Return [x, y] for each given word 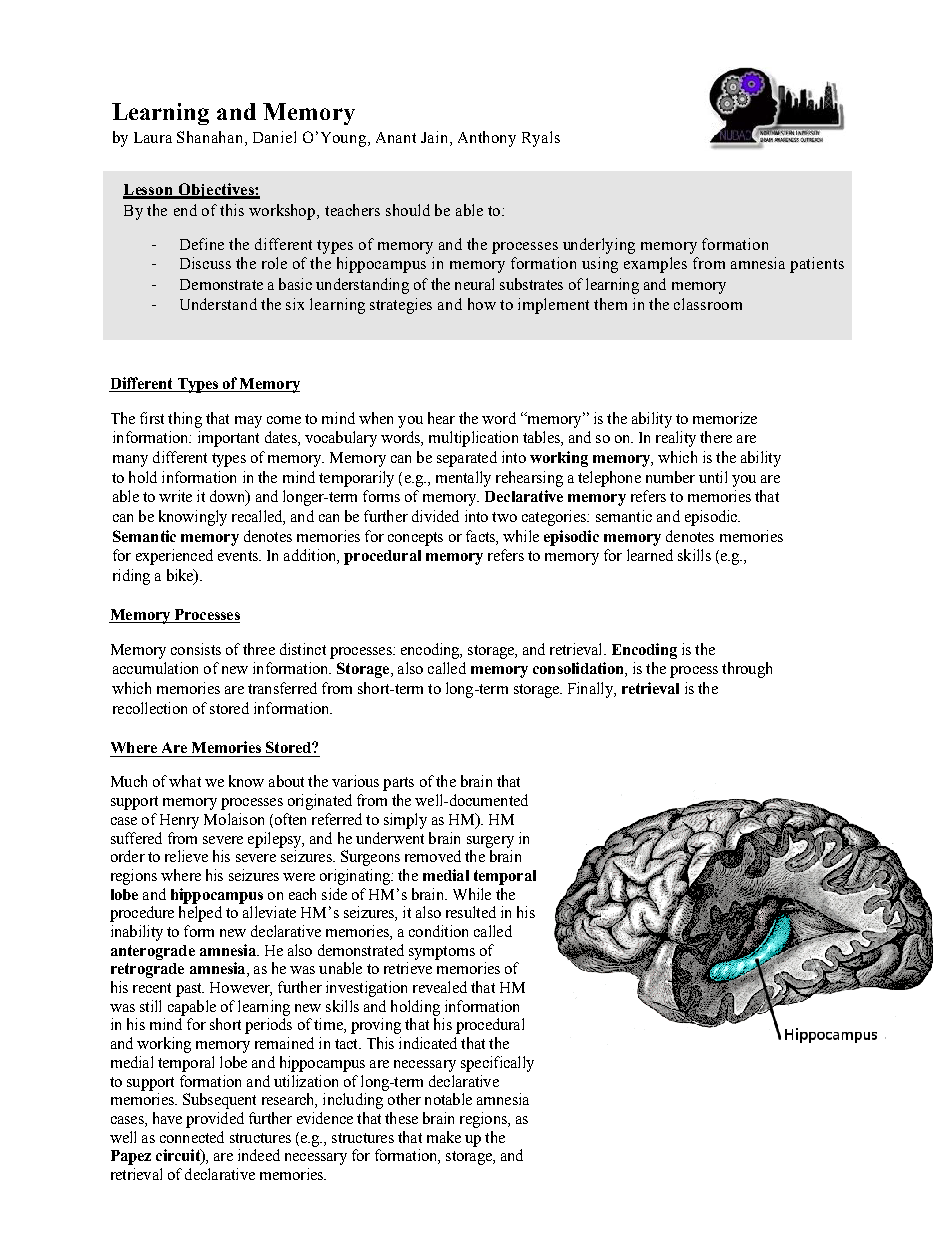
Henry [179, 821]
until [713, 477]
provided [215, 1120]
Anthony [487, 139]
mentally [463, 479]
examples [655, 265]
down [229, 497]
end [185, 210]
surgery [490, 842]
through [747, 670]
